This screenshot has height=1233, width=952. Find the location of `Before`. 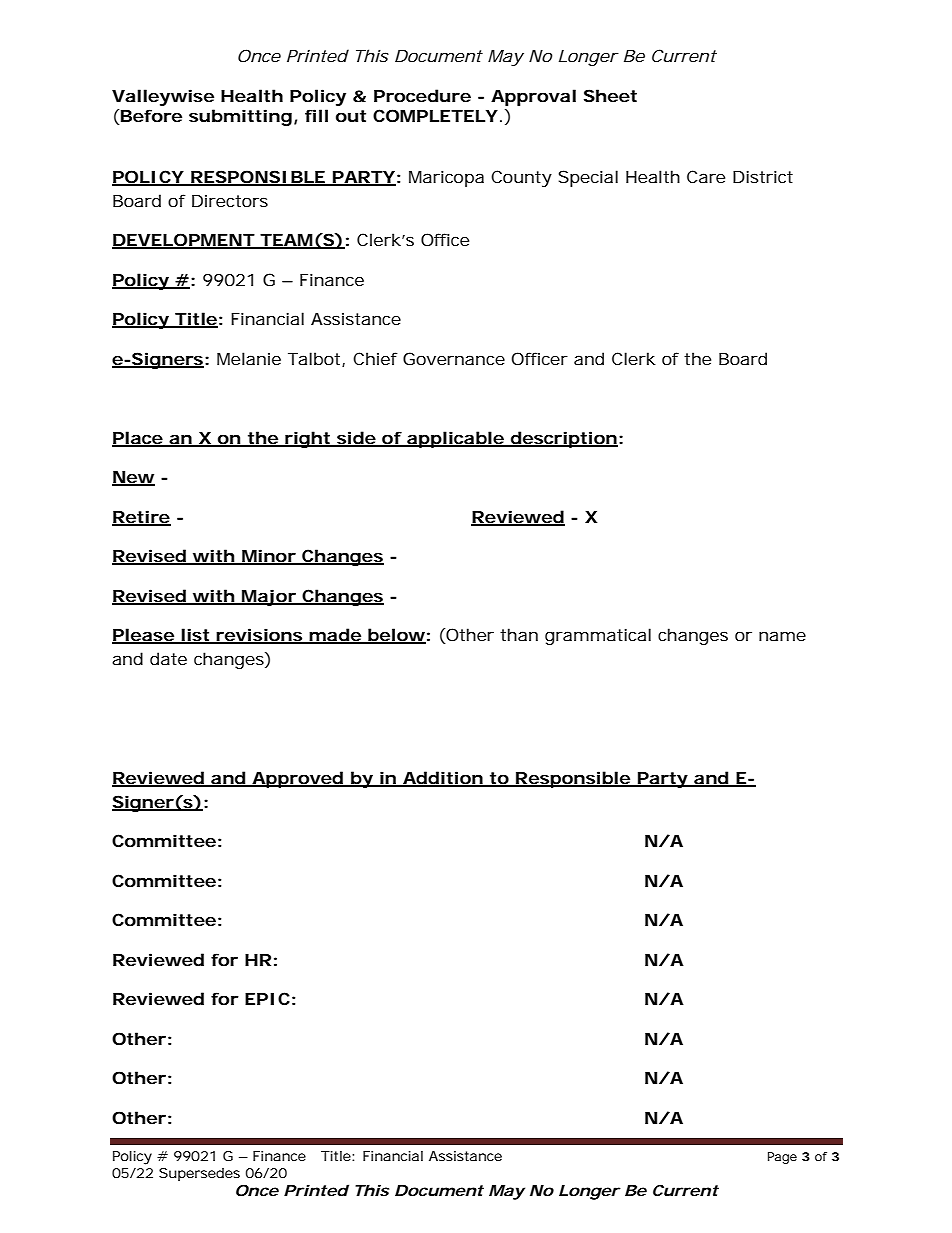

Before is located at coordinates (150, 117).
